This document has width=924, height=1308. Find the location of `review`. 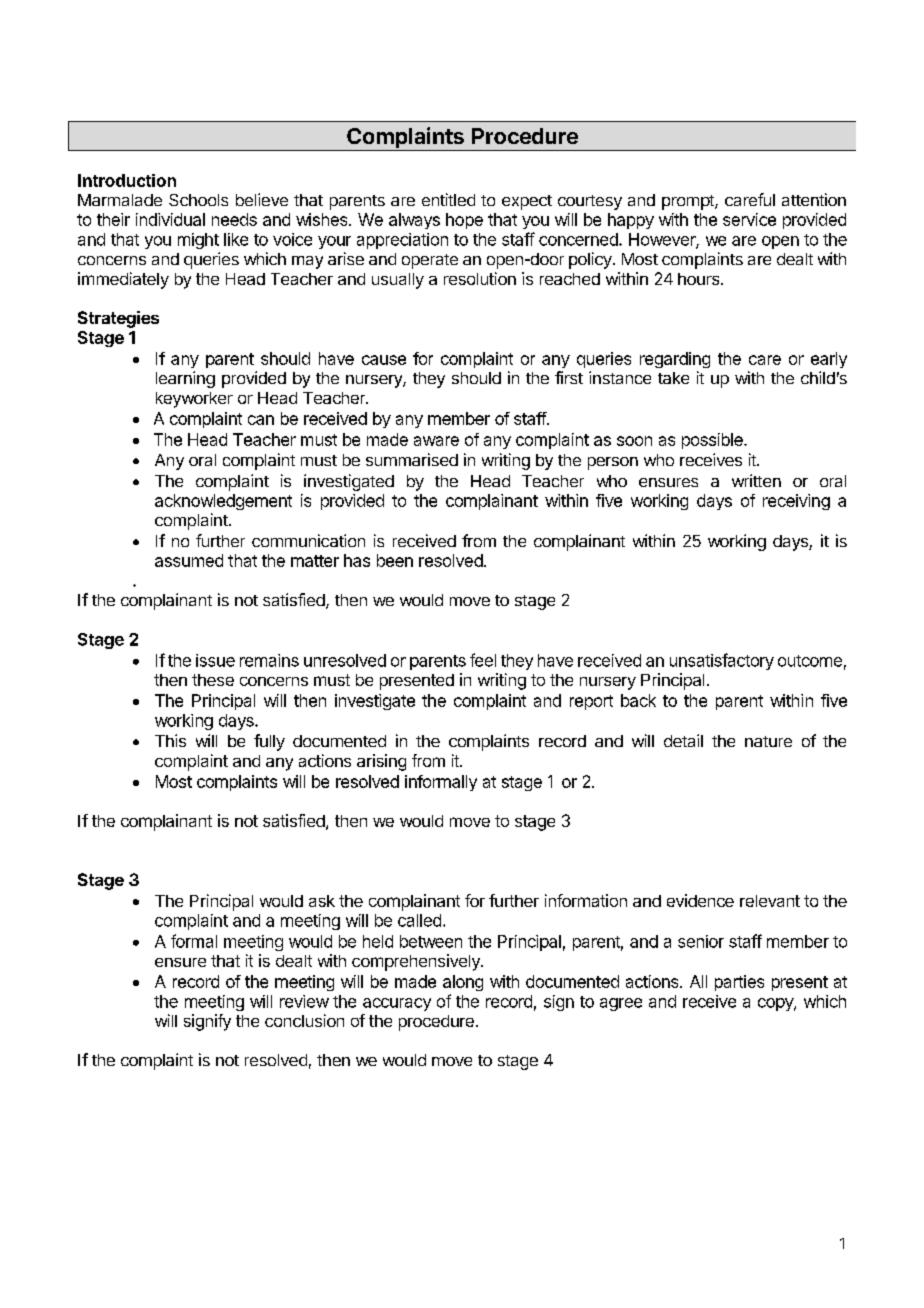

review is located at coordinates (304, 1001).
